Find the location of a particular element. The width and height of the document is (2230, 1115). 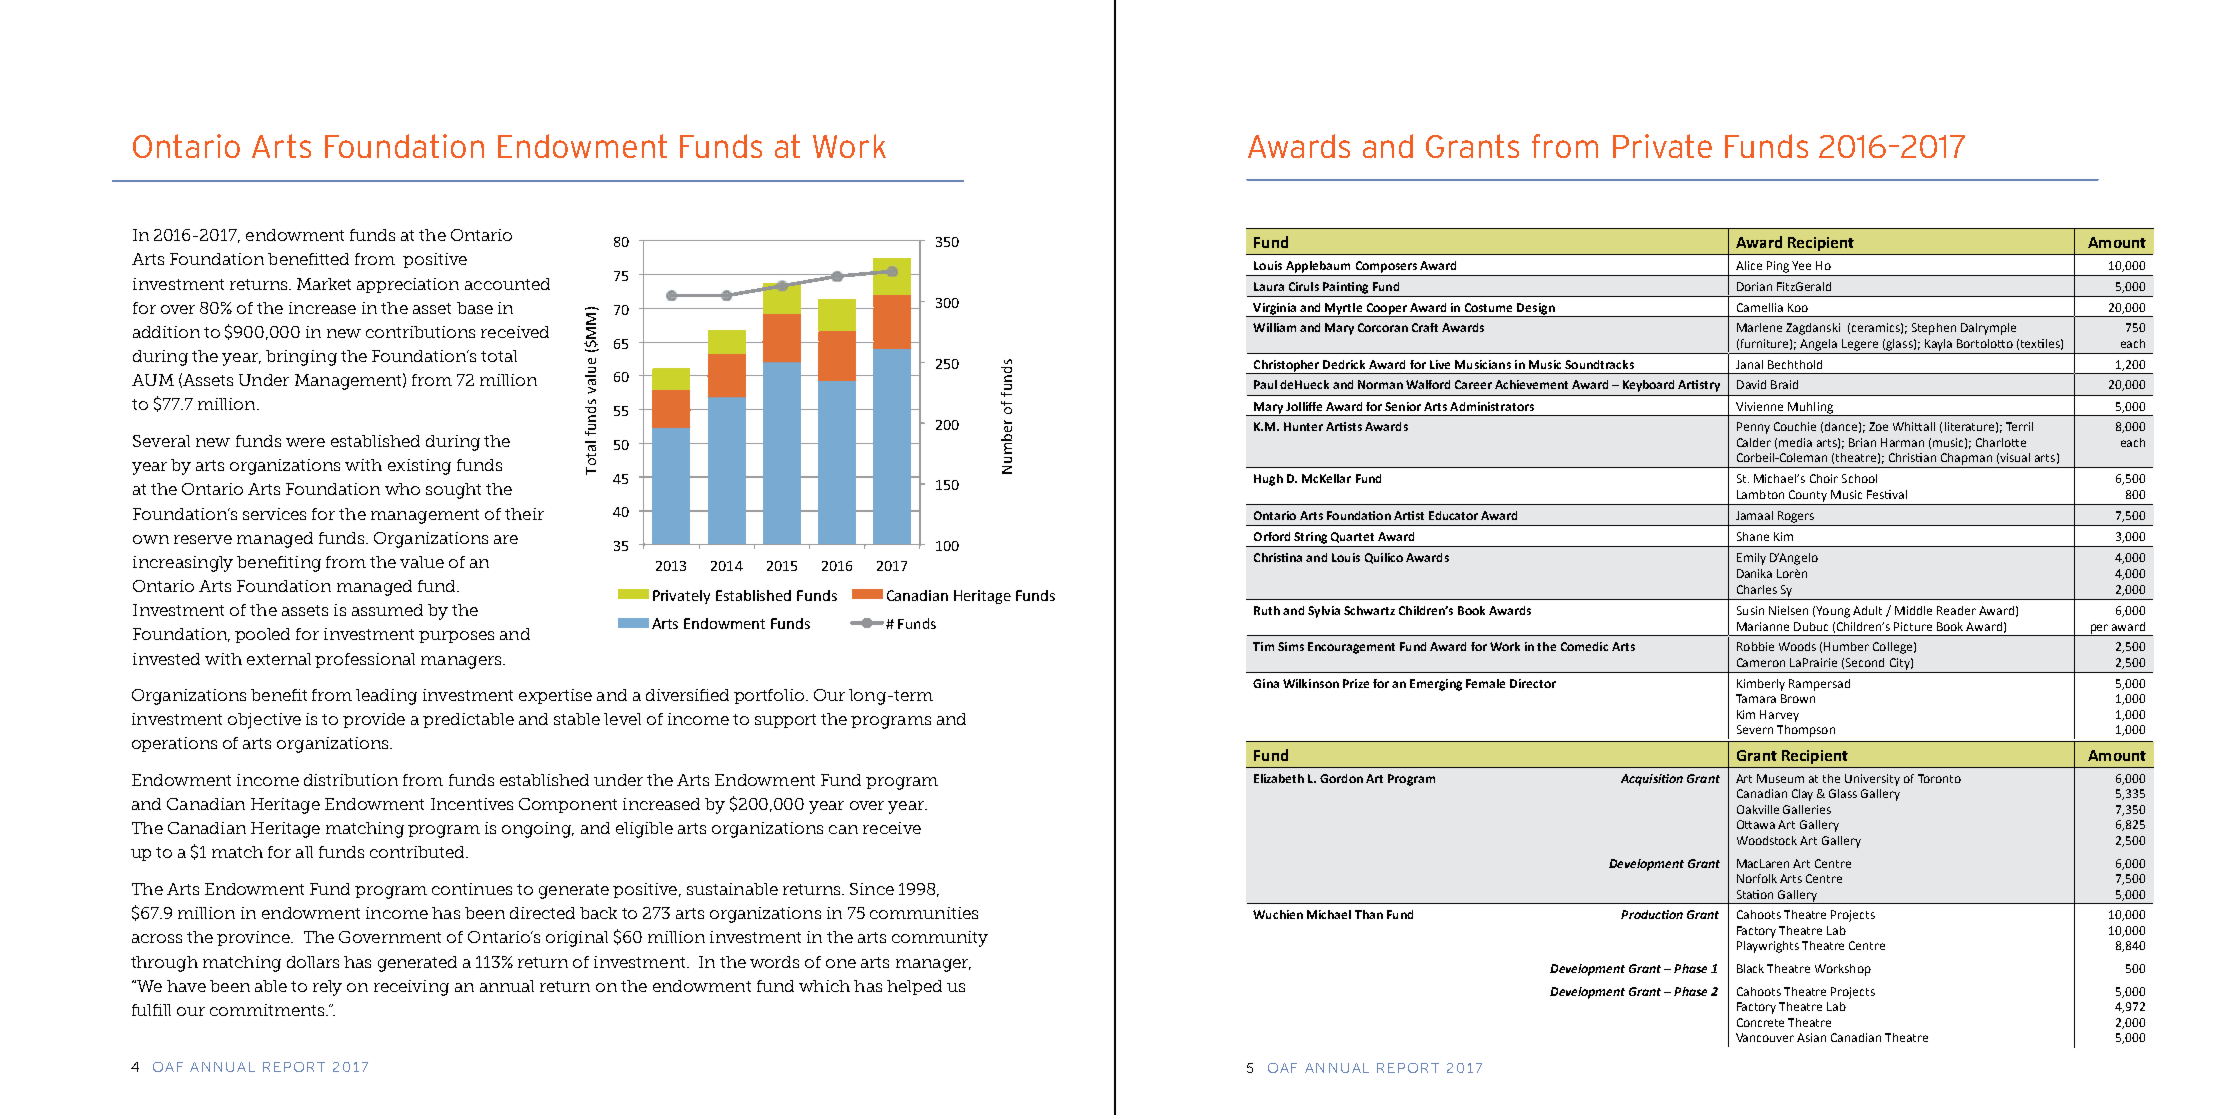

receiving is located at coordinates (411, 988).
